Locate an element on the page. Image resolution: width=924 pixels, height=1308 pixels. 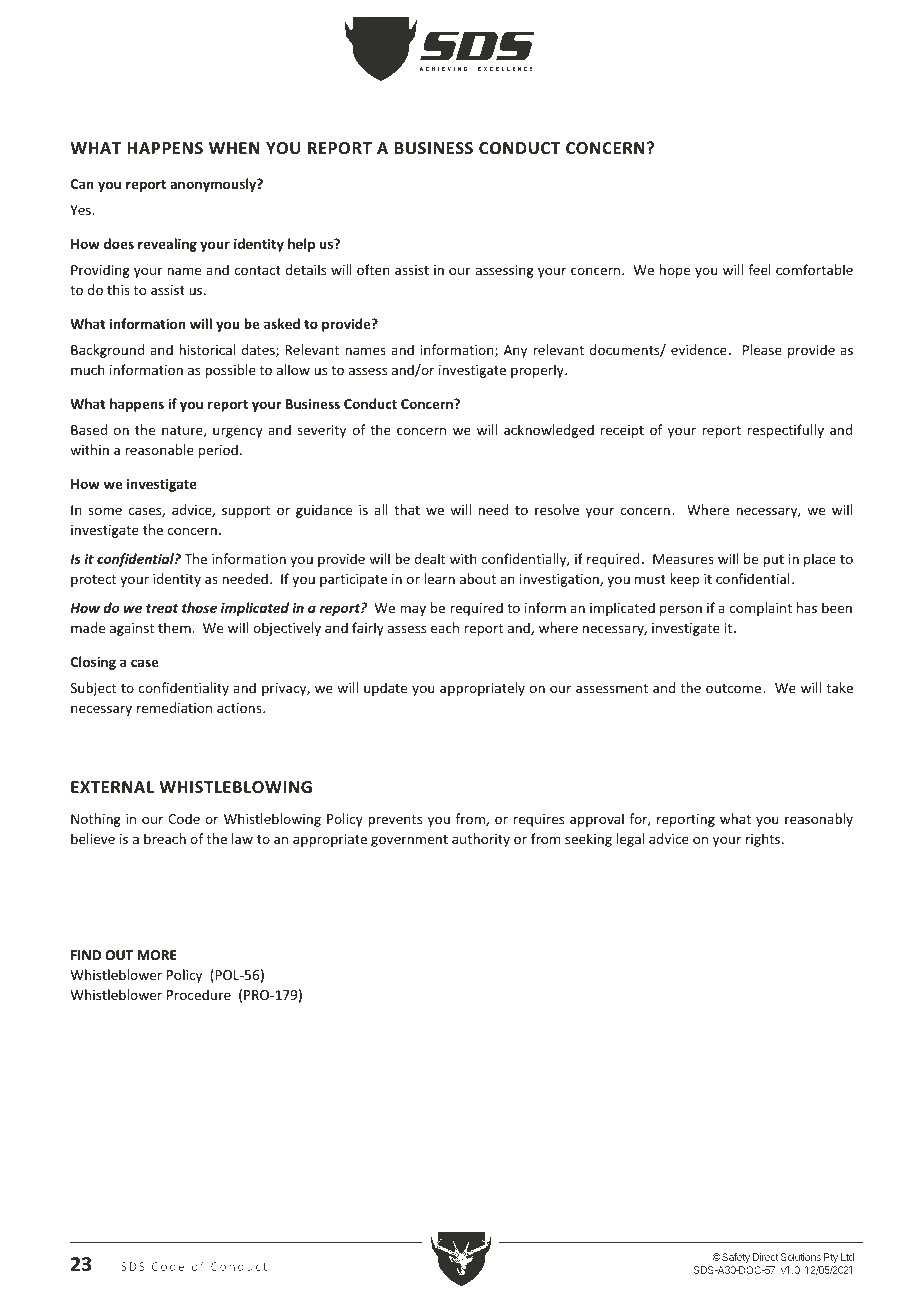
authority is located at coordinates (481, 840).
